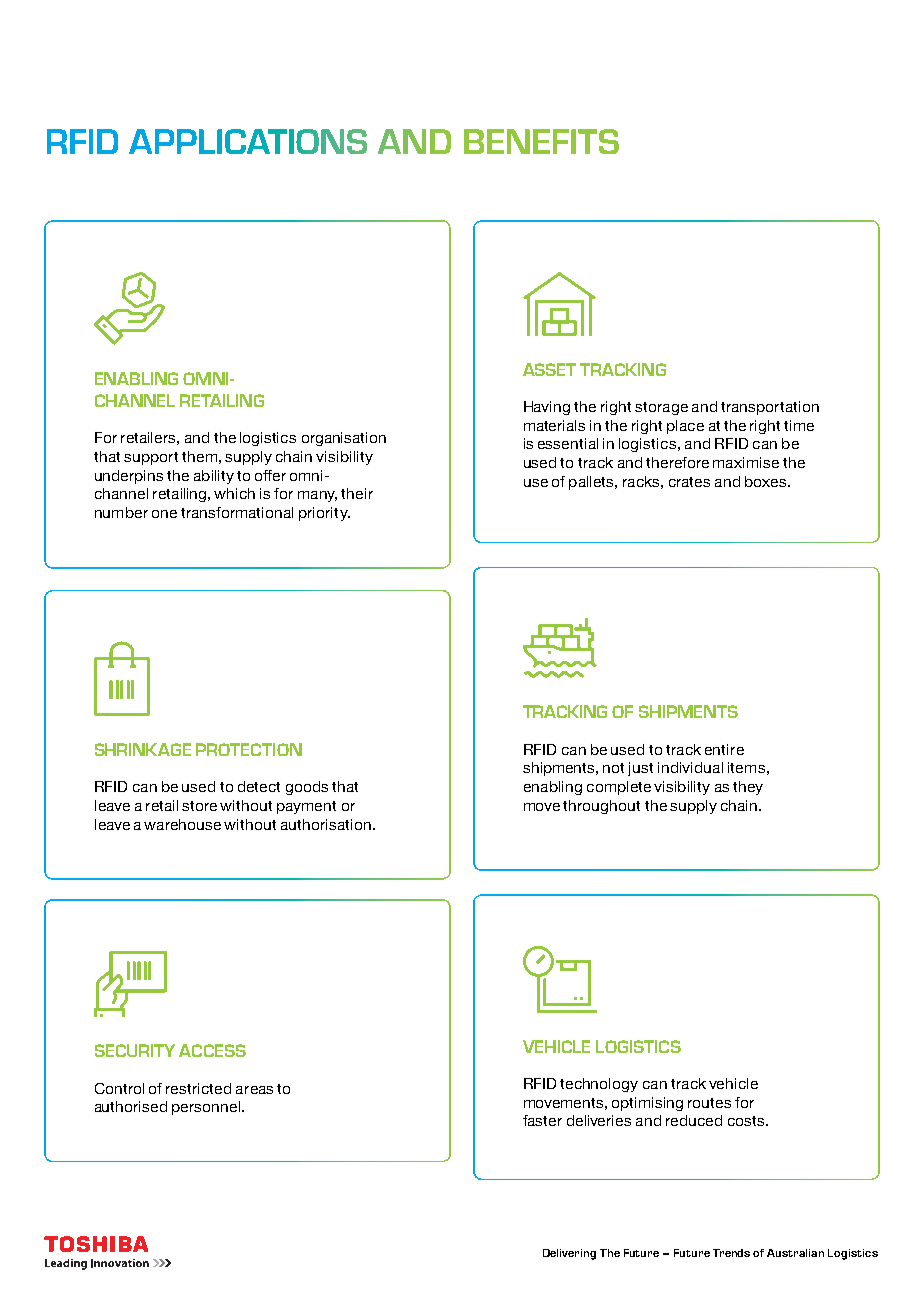 Image resolution: width=924 pixels, height=1308 pixels. What do you see at coordinates (724, 749) in the screenshot?
I see `entire` at bounding box center [724, 749].
